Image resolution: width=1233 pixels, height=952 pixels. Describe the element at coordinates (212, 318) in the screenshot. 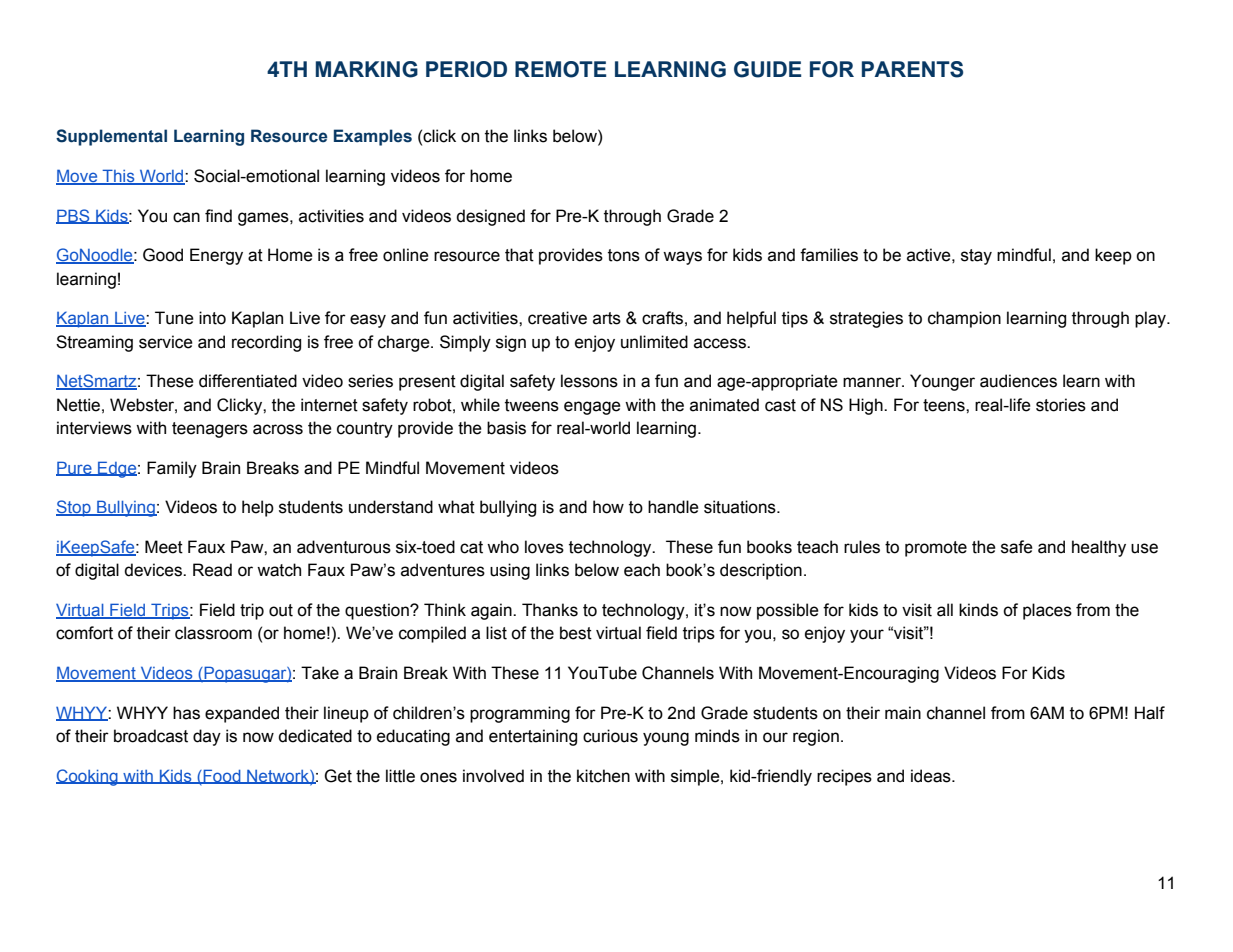

I see `into` at that location.
